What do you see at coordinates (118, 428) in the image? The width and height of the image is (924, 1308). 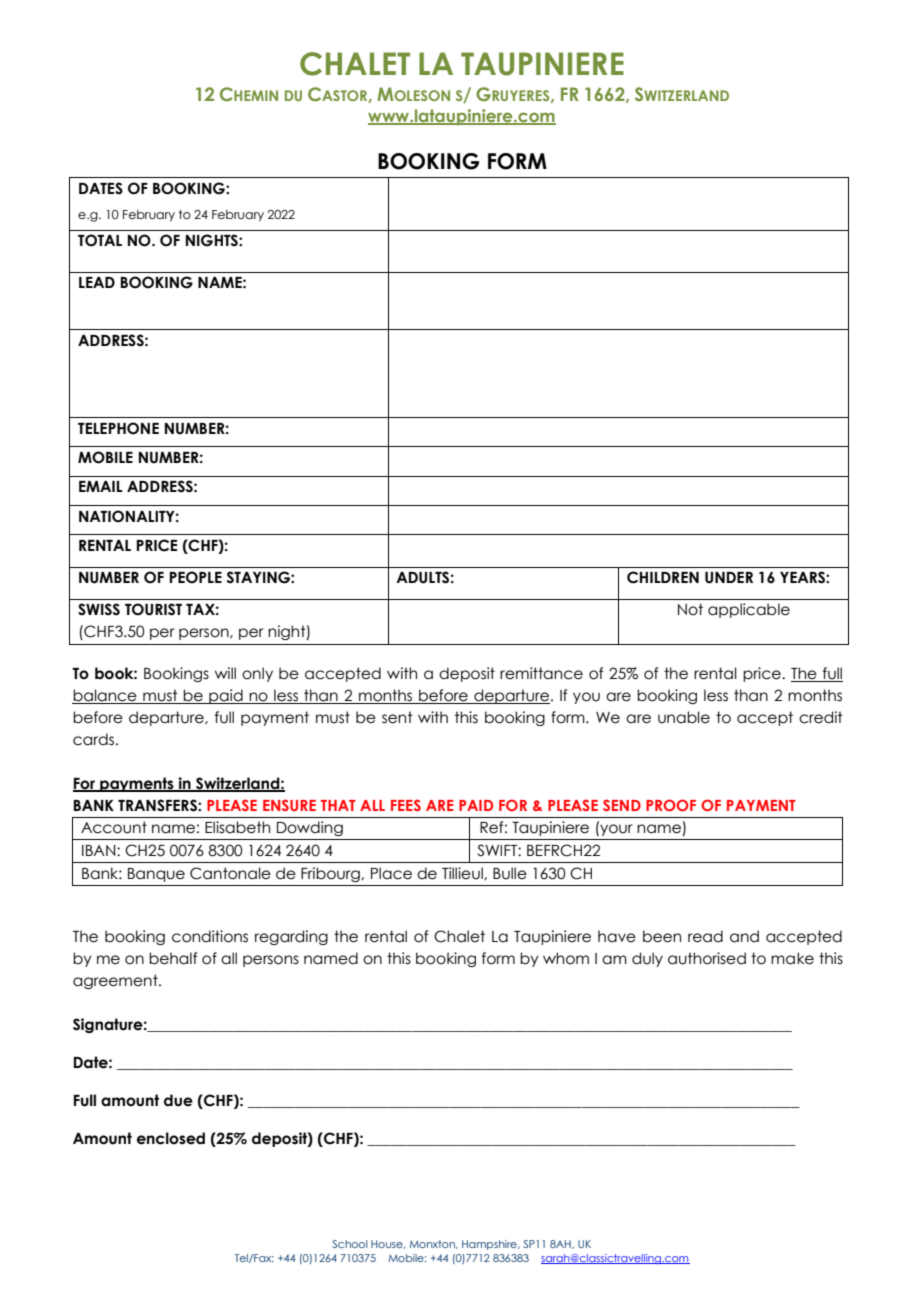 I see `TELEPHONE` at bounding box center [118, 428].
